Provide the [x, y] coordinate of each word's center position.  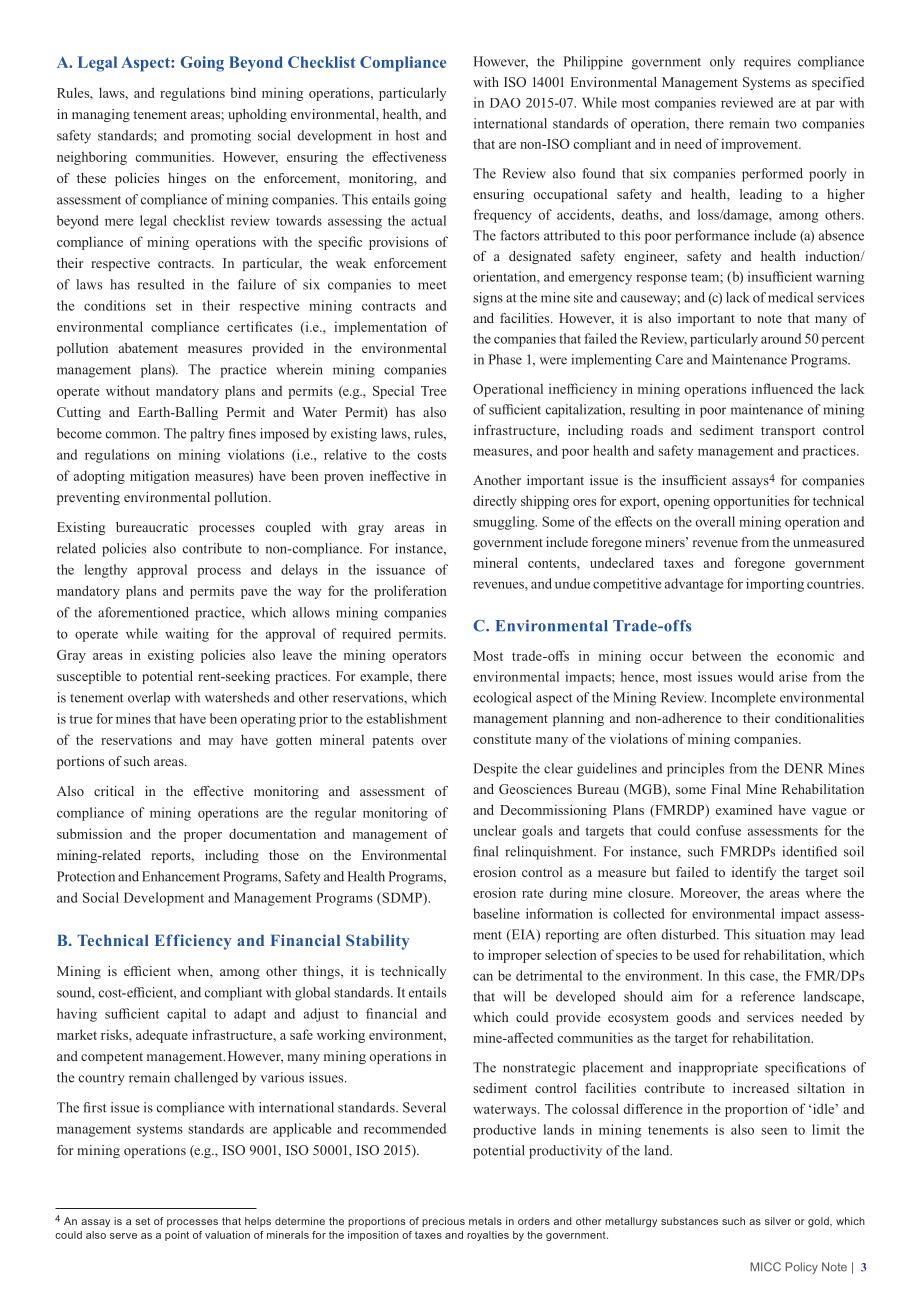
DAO [505, 103]
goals [537, 832]
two [786, 124]
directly [495, 502]
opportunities [751, 502]
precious [443, 1222]
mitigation [159, 477]
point [177, 1236]
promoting [221, 137]
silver [778, 1221]
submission [89, 833]
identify [754, 873]
